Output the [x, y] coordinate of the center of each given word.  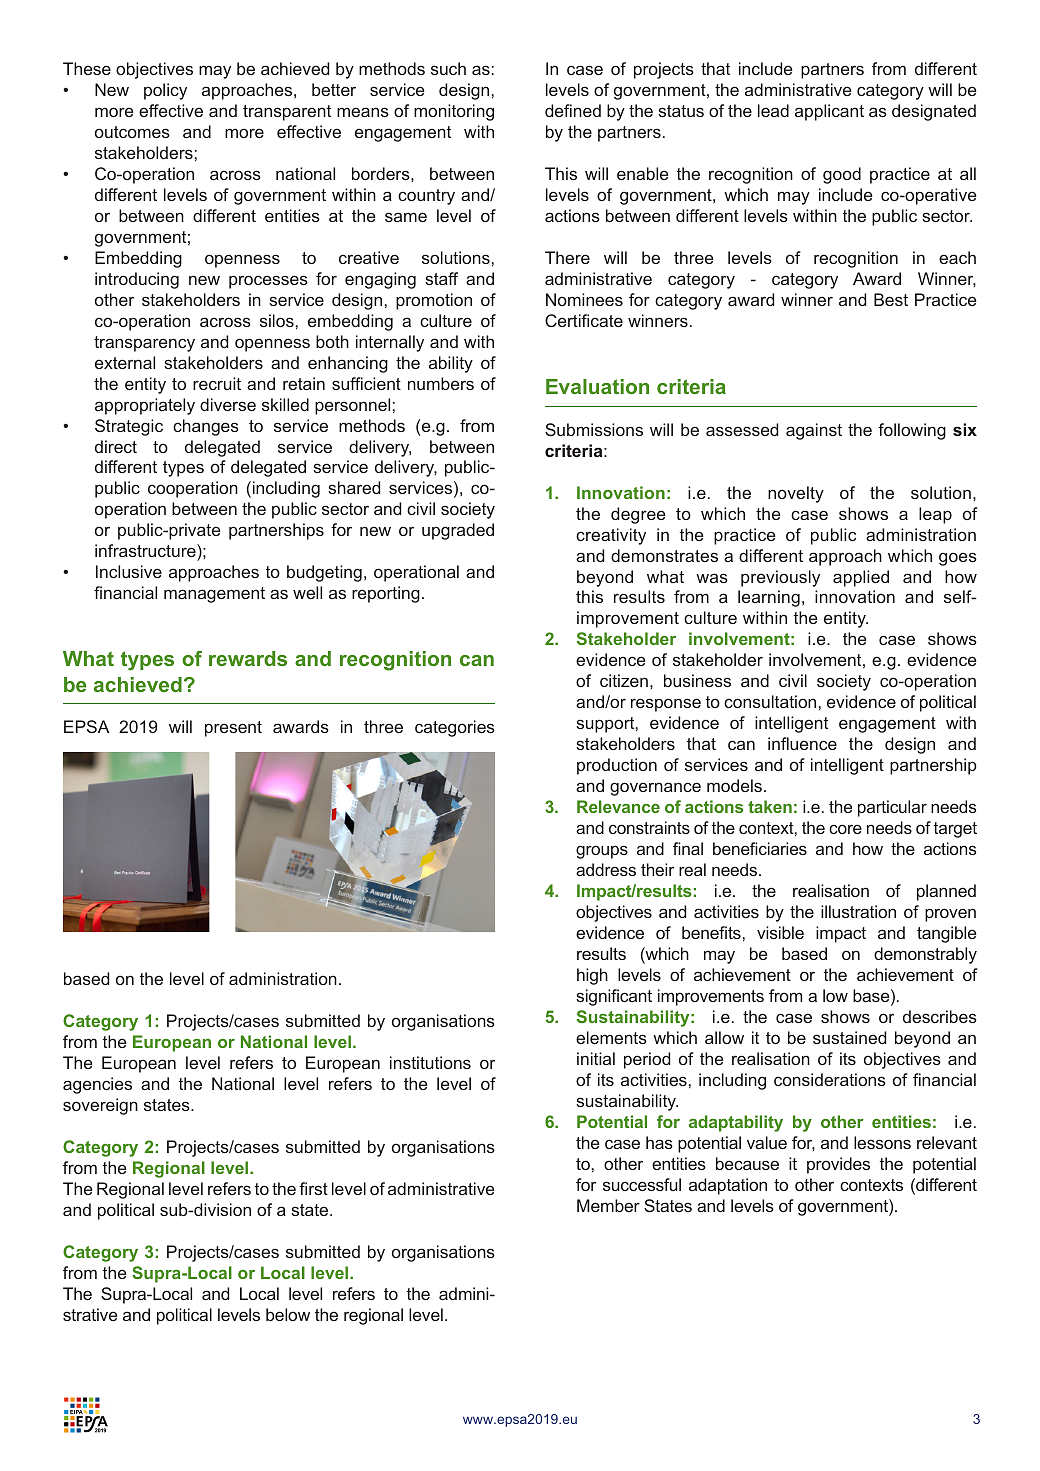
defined [573, 110]
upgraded [458, 531]
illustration [858, 911]
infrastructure [146, 552]
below [288, 1314]
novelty [796, 494]
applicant [829, 112]
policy [165, 91]
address [606, 869]
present [233, 729]
